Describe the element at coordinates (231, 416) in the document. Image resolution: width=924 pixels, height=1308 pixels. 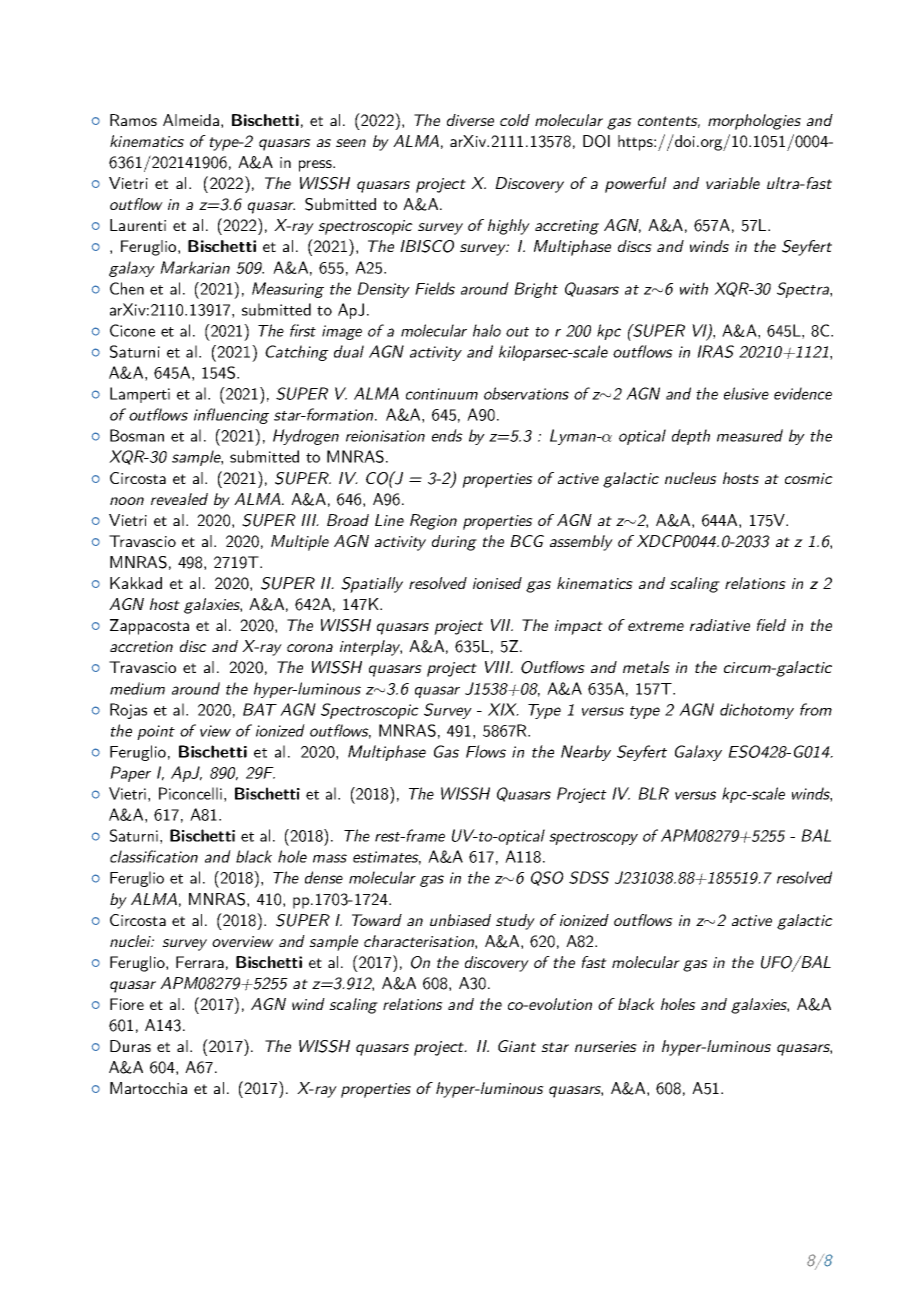
I see `influencing` at that location.
